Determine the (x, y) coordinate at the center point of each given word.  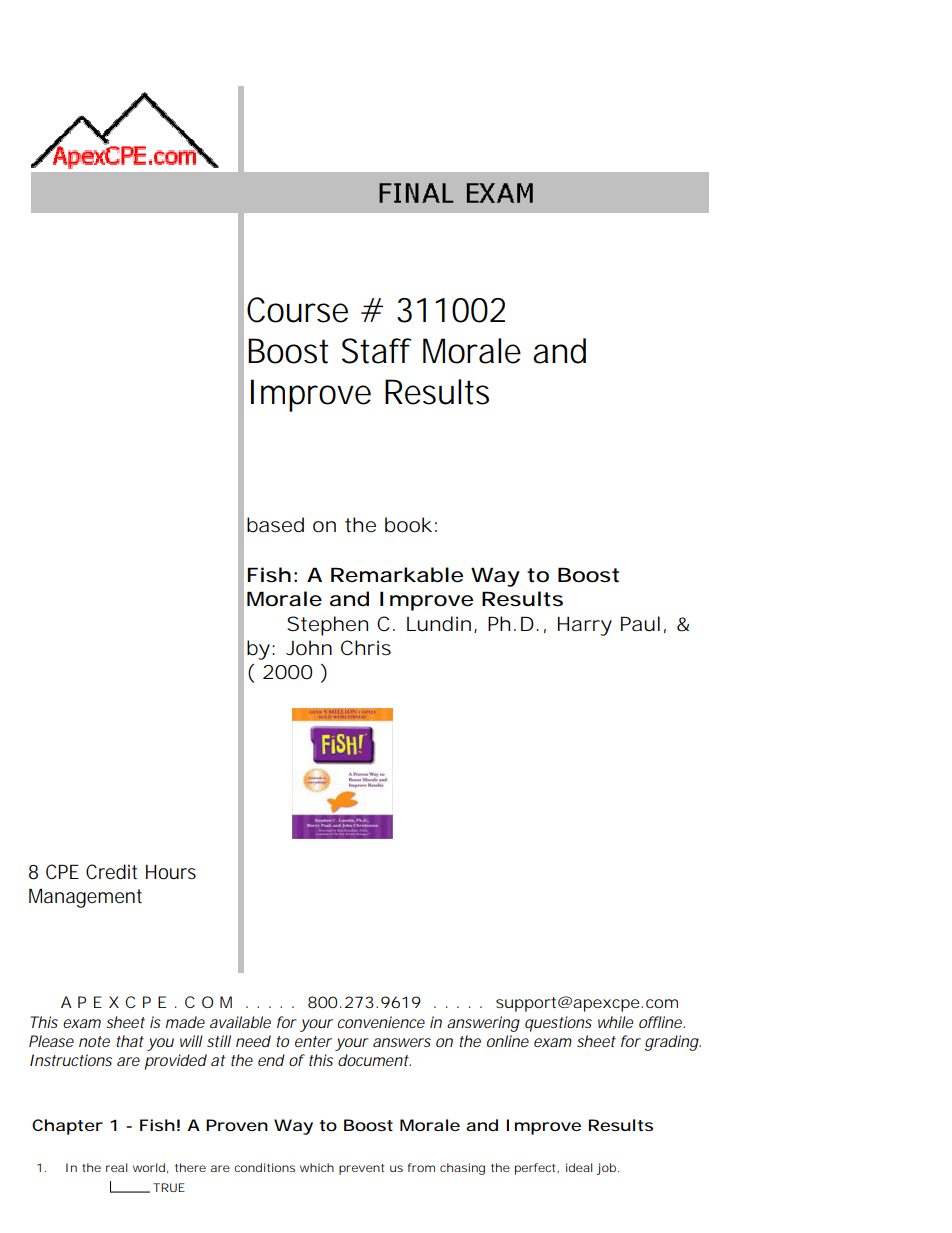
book (408, 525)
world (149, 1167)
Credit (111, 872)
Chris (366, 648)
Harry (585, 626)
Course (297, 310)
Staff (376, 351)
